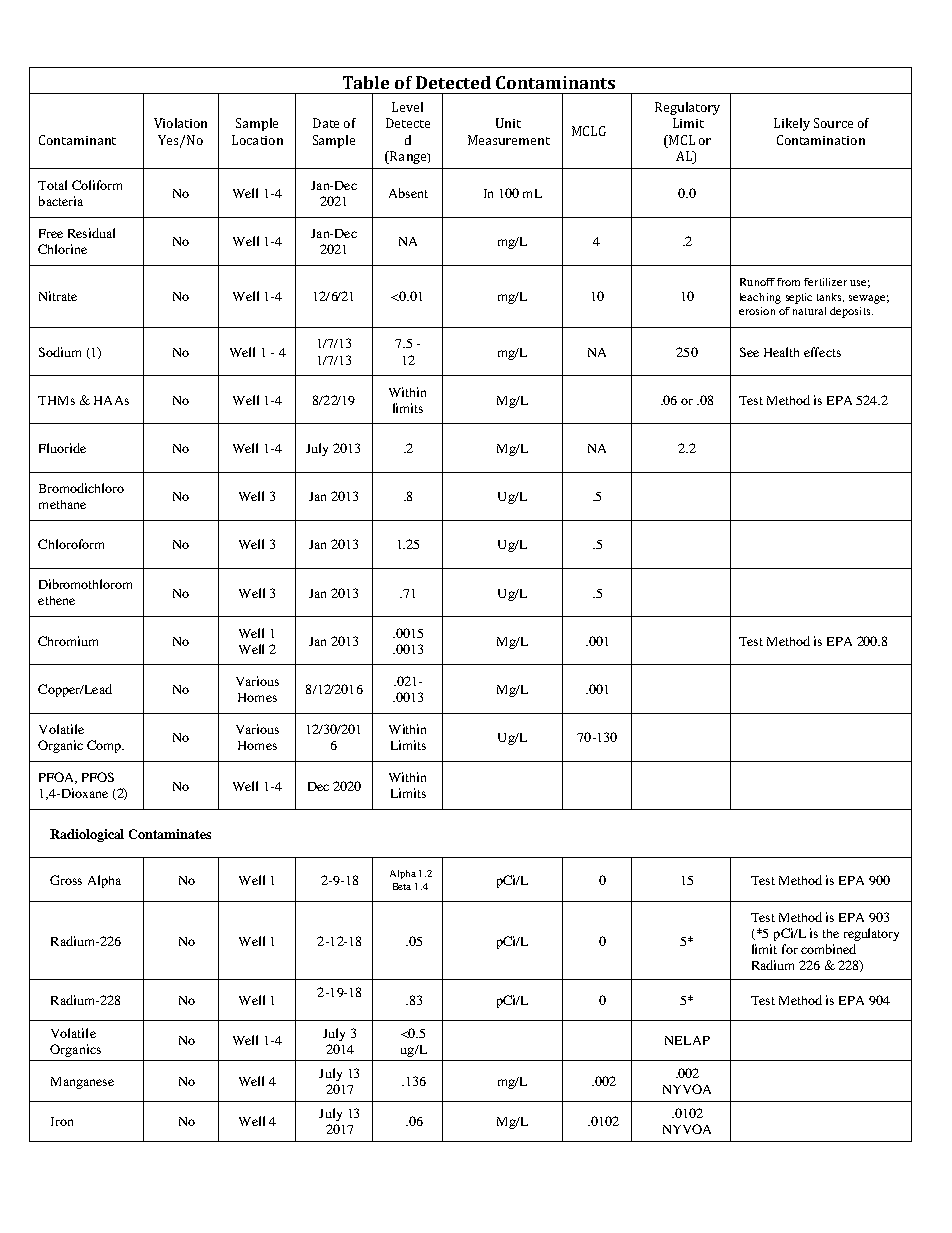  Describe the element at coordinates (82, 1083) in the screenshot. I see `Manganese` at that location.
